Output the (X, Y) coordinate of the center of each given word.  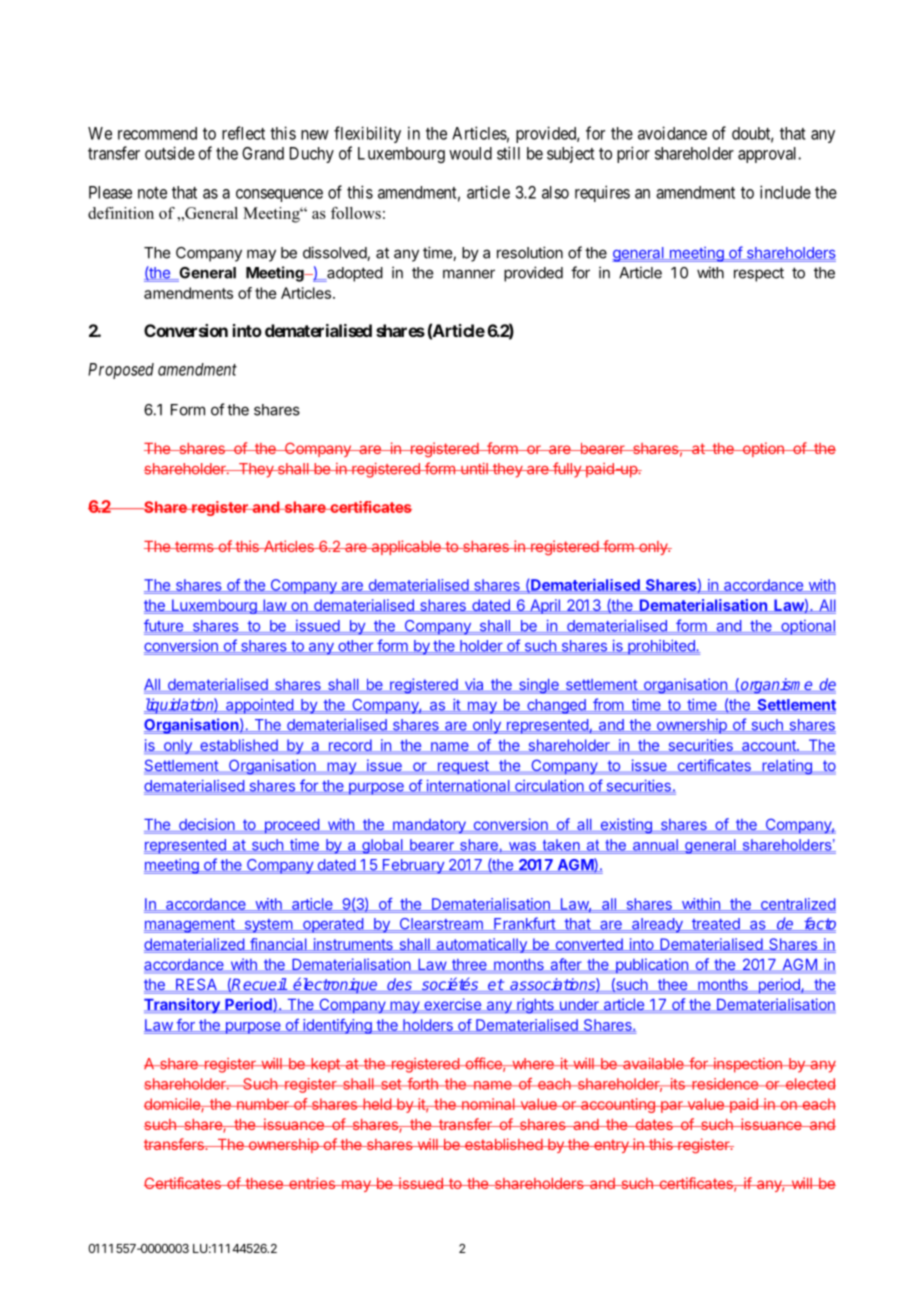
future (164, 626)
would (470, 153)
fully (567, 470)
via (474, 685)
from (608, 705)
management (190, 926)
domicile (173, 1105)
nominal (488, 1104)
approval (769, 155)
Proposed (121, 371)
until (474, 469)
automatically (481, 945)
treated (715, 924)
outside (170, 153)
